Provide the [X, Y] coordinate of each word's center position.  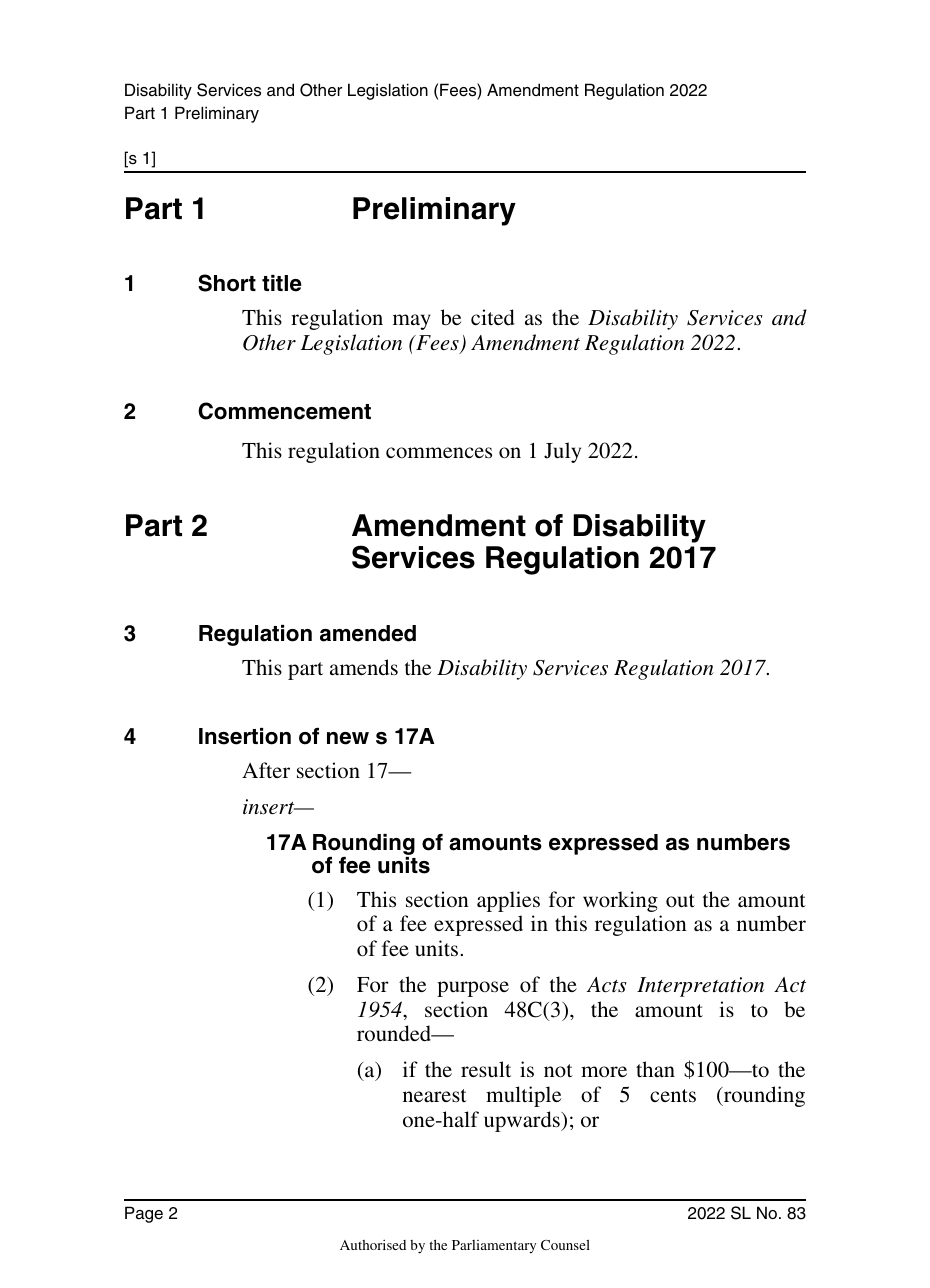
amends [364, 667]
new [348, 738]
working [620, 901]
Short [227, 283]
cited [493, 317]
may [412, 322]
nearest [435, 1095]
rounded [395, 1033]
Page [144, 1214]
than [655, 1069]
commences [439, 452]
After [266, 770]
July [562, 452]
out [680, 901]
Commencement [284, 411]
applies [508, 901]
